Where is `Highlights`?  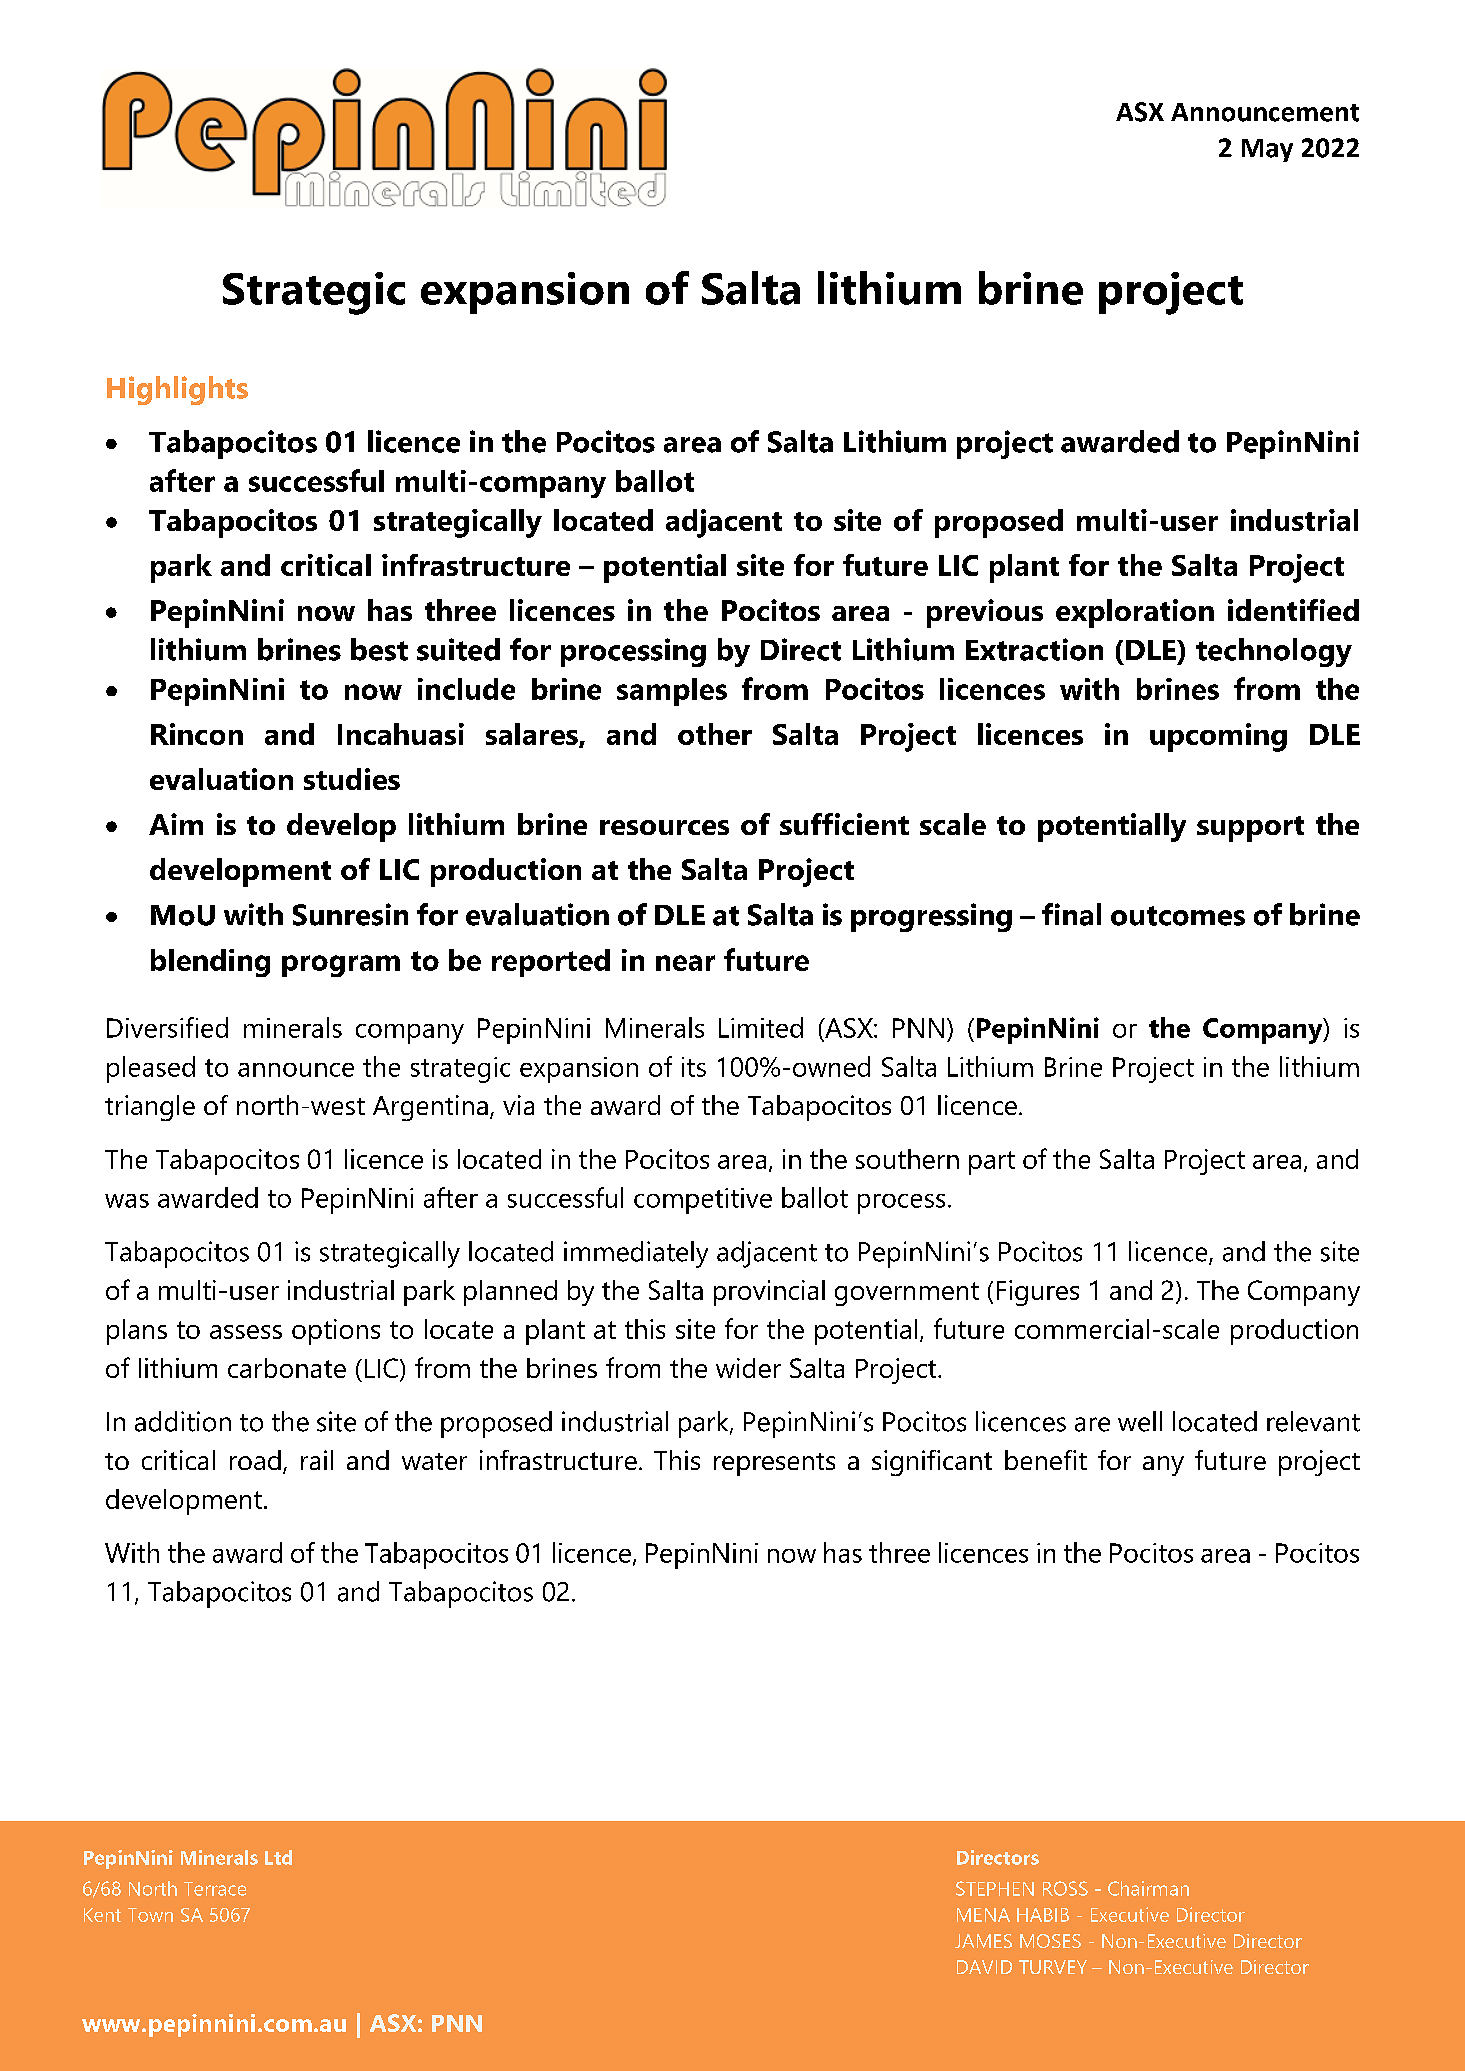 Highlights is located at coordinates (177, 390).
